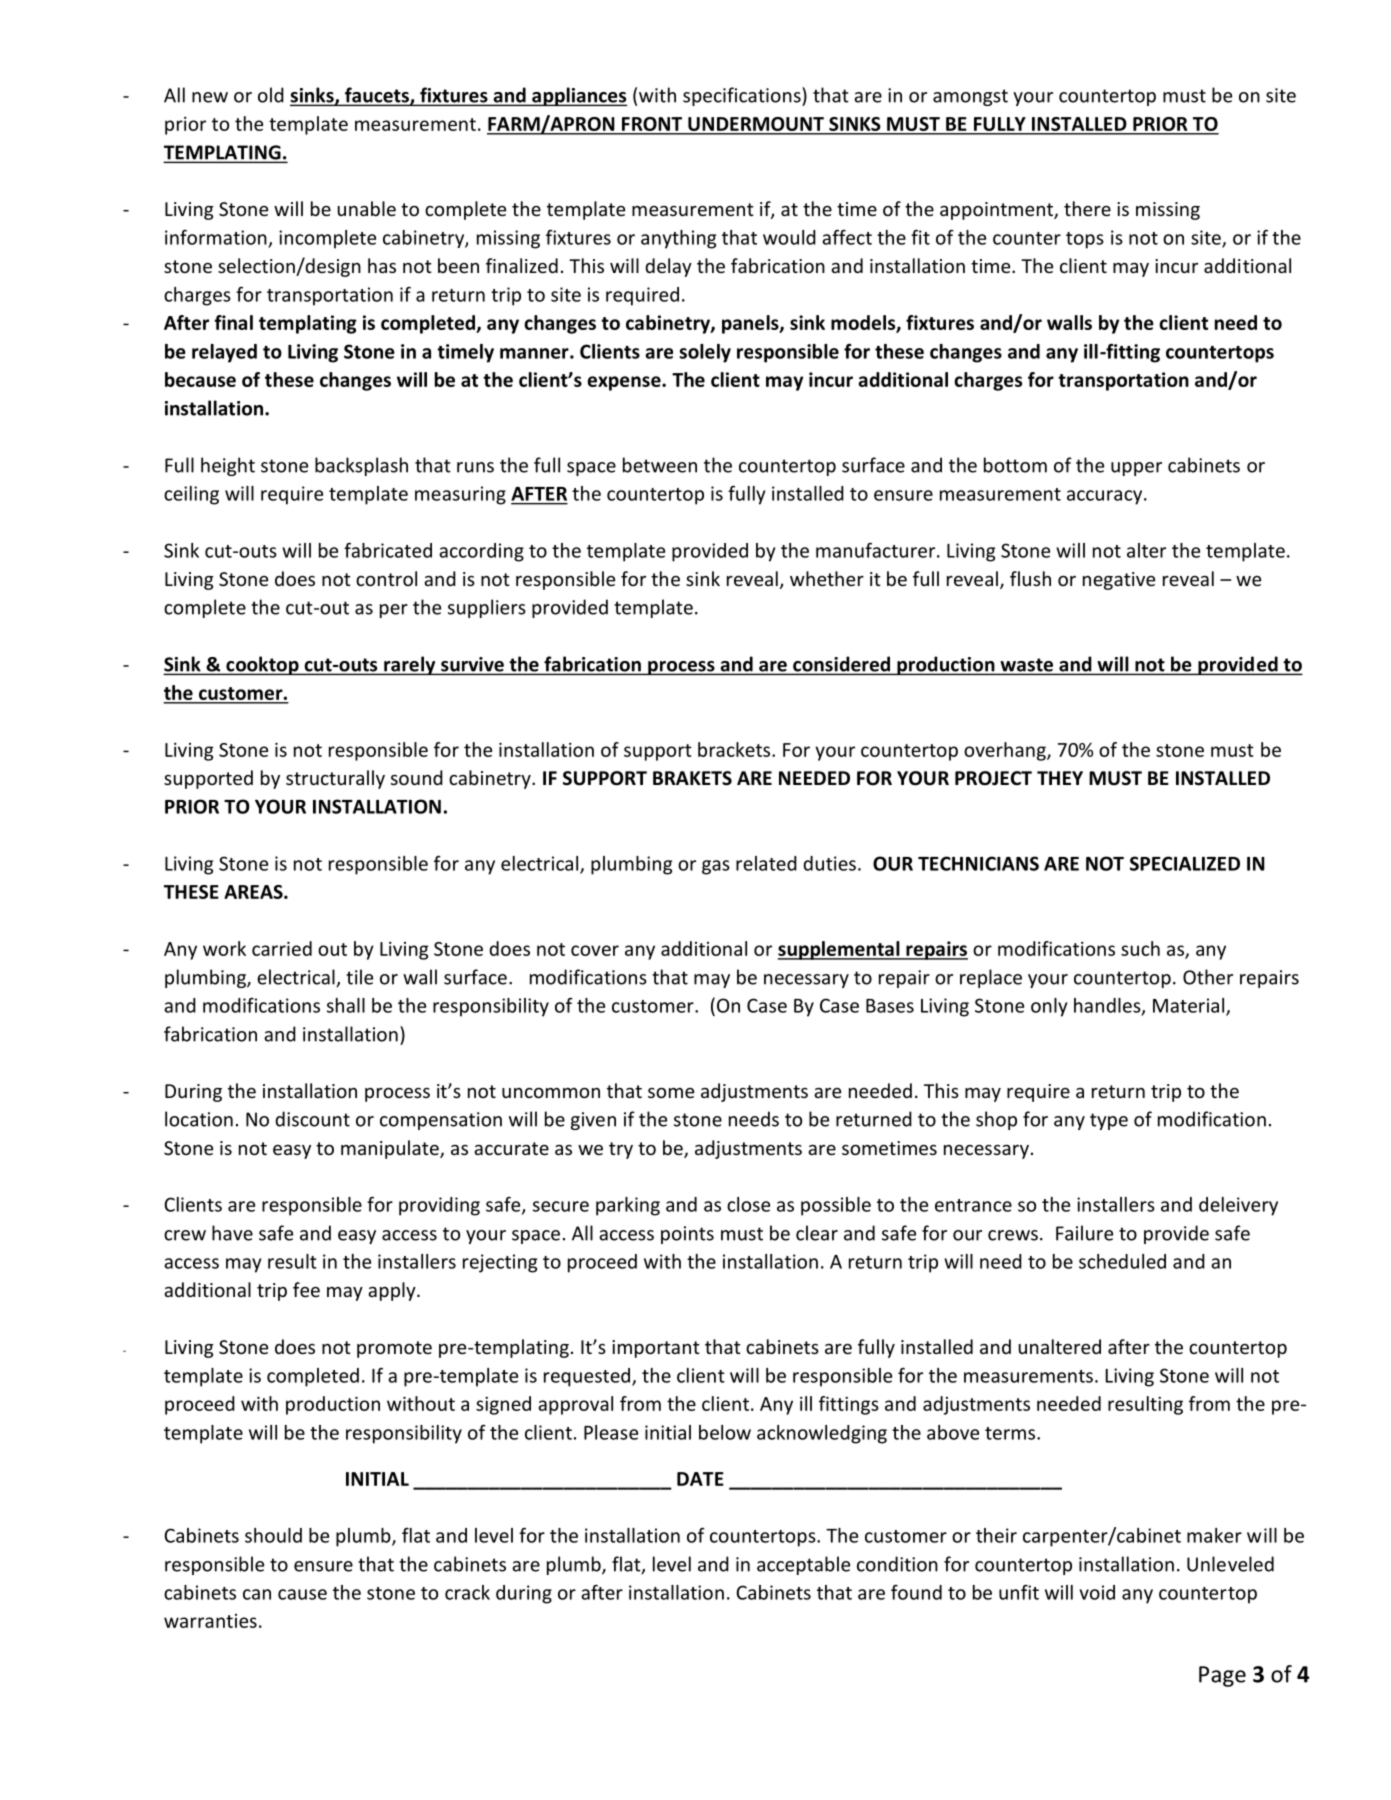  What do you see at coordinates (1087, 208) in the image?
I see `there` at bounding box center [1087, 208].
